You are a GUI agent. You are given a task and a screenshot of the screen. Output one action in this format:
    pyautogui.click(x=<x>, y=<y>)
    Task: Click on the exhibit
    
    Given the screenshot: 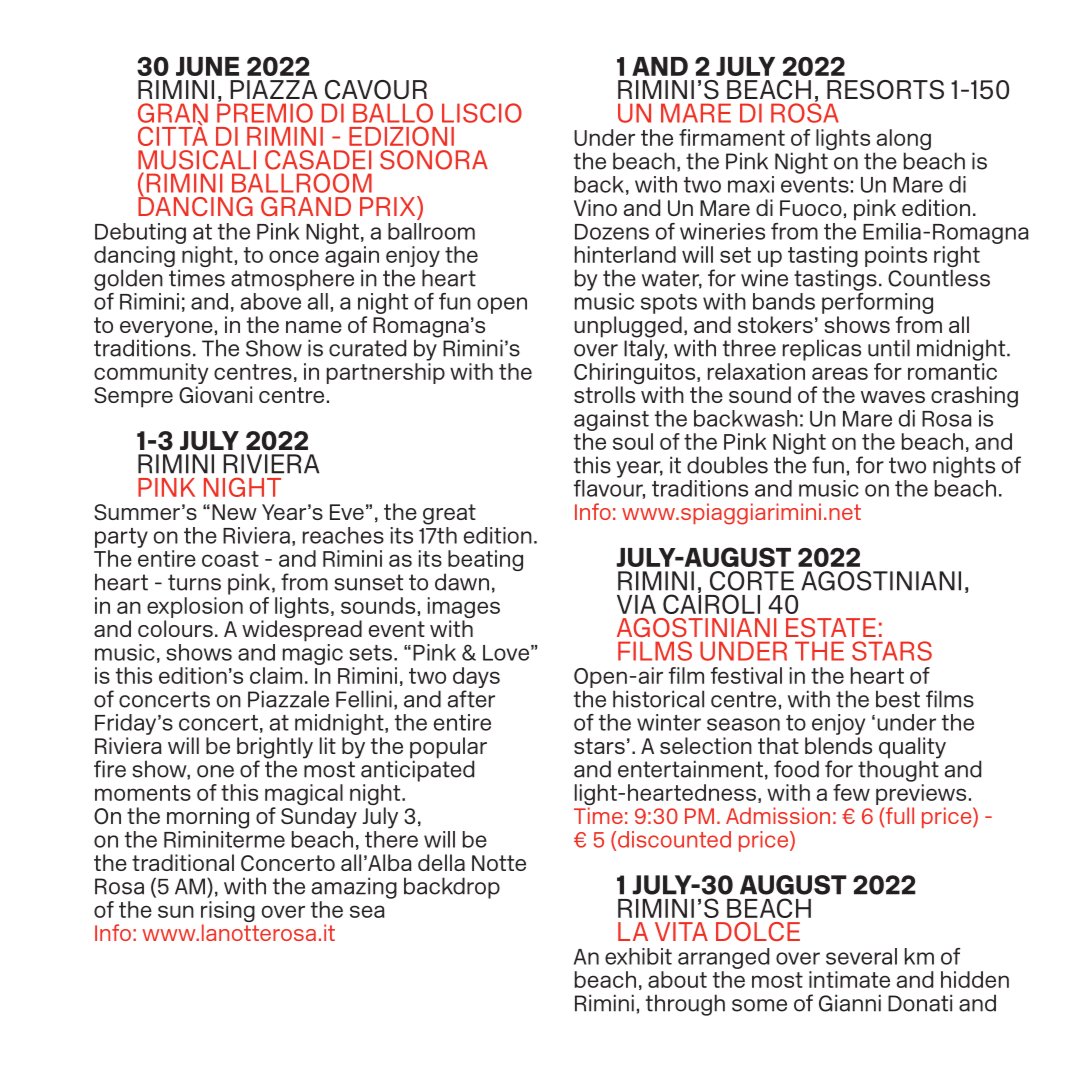 What is the action you would take?
    pyautogui.click(x=638, y=956)
